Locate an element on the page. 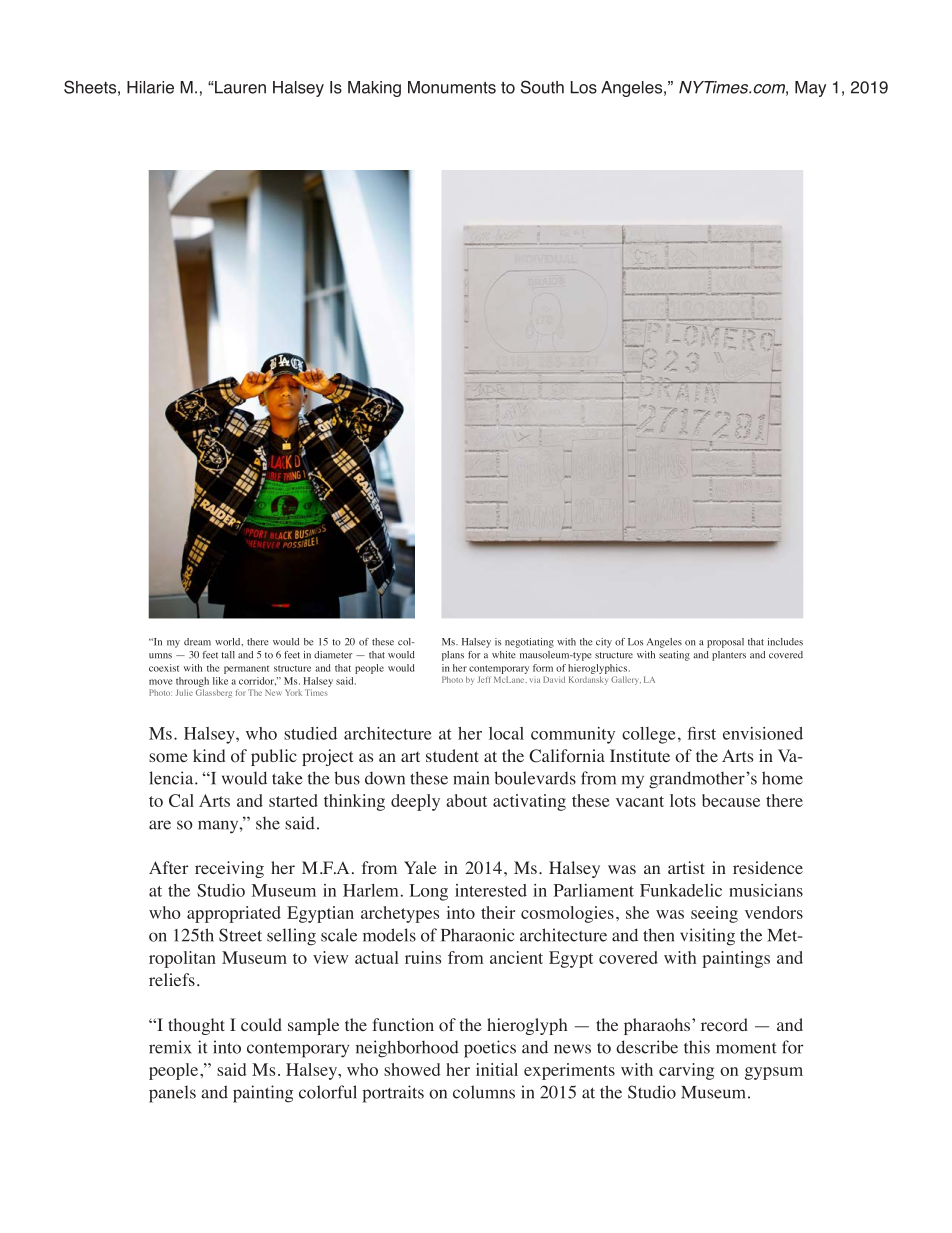 Image resolution: width=952 pixels, height=1233 pixels. May is located at coordinates (810, 89).
